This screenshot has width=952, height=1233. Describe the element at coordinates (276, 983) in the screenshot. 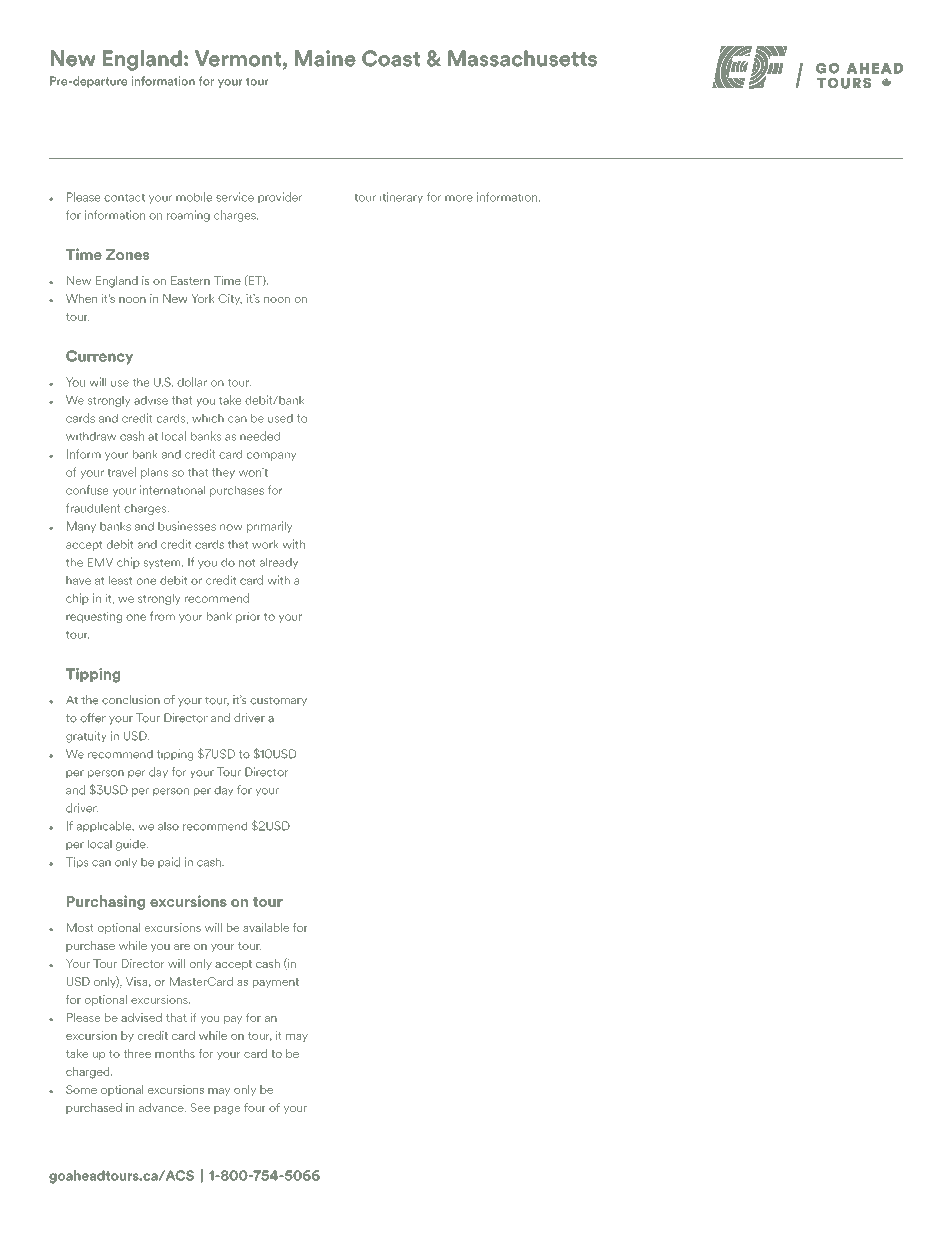

I see `payment` at that location.
